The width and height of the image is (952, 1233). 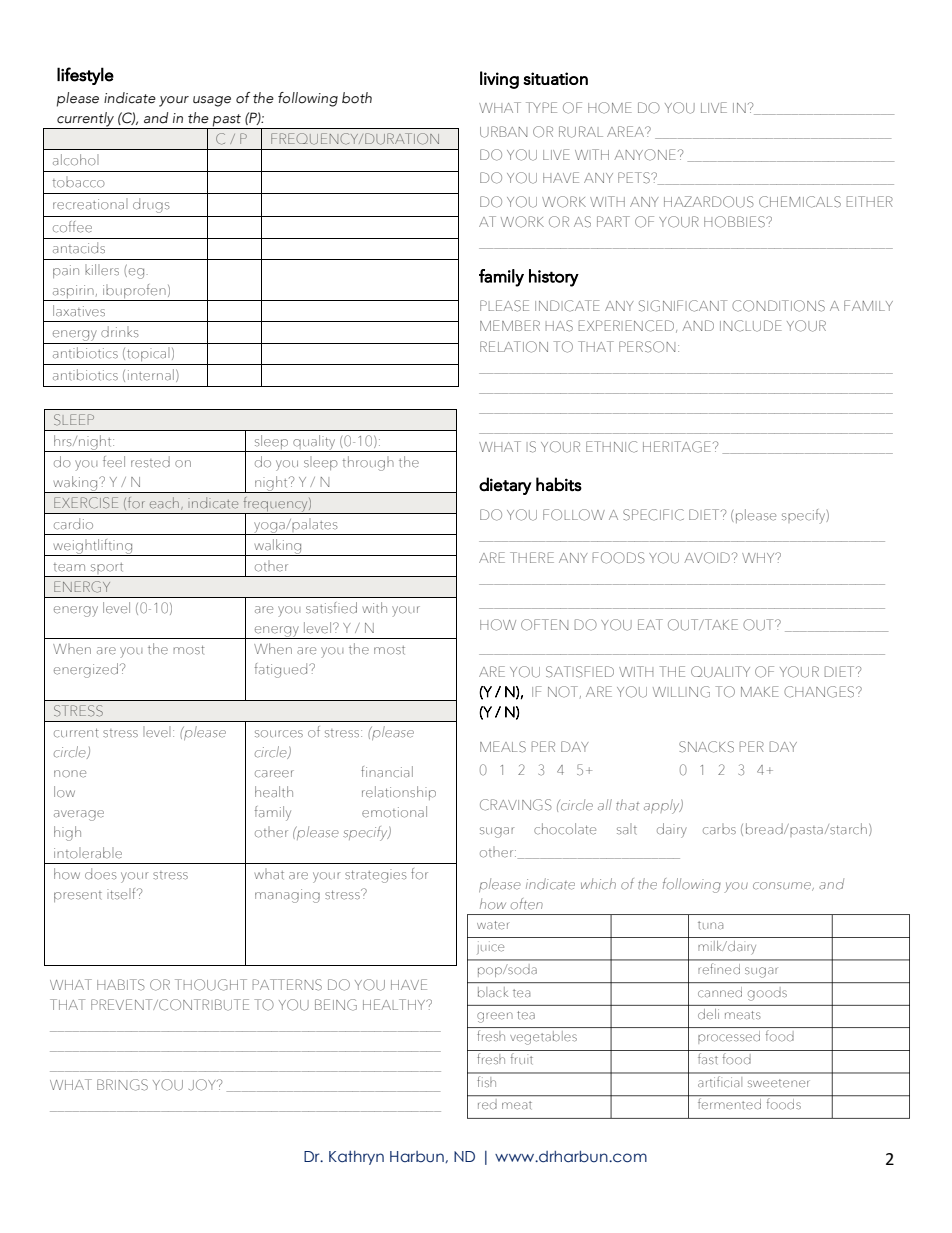 What do you see at coordinates (493, 925) in the image?
I see `water` at bounding box center [493, 925].
